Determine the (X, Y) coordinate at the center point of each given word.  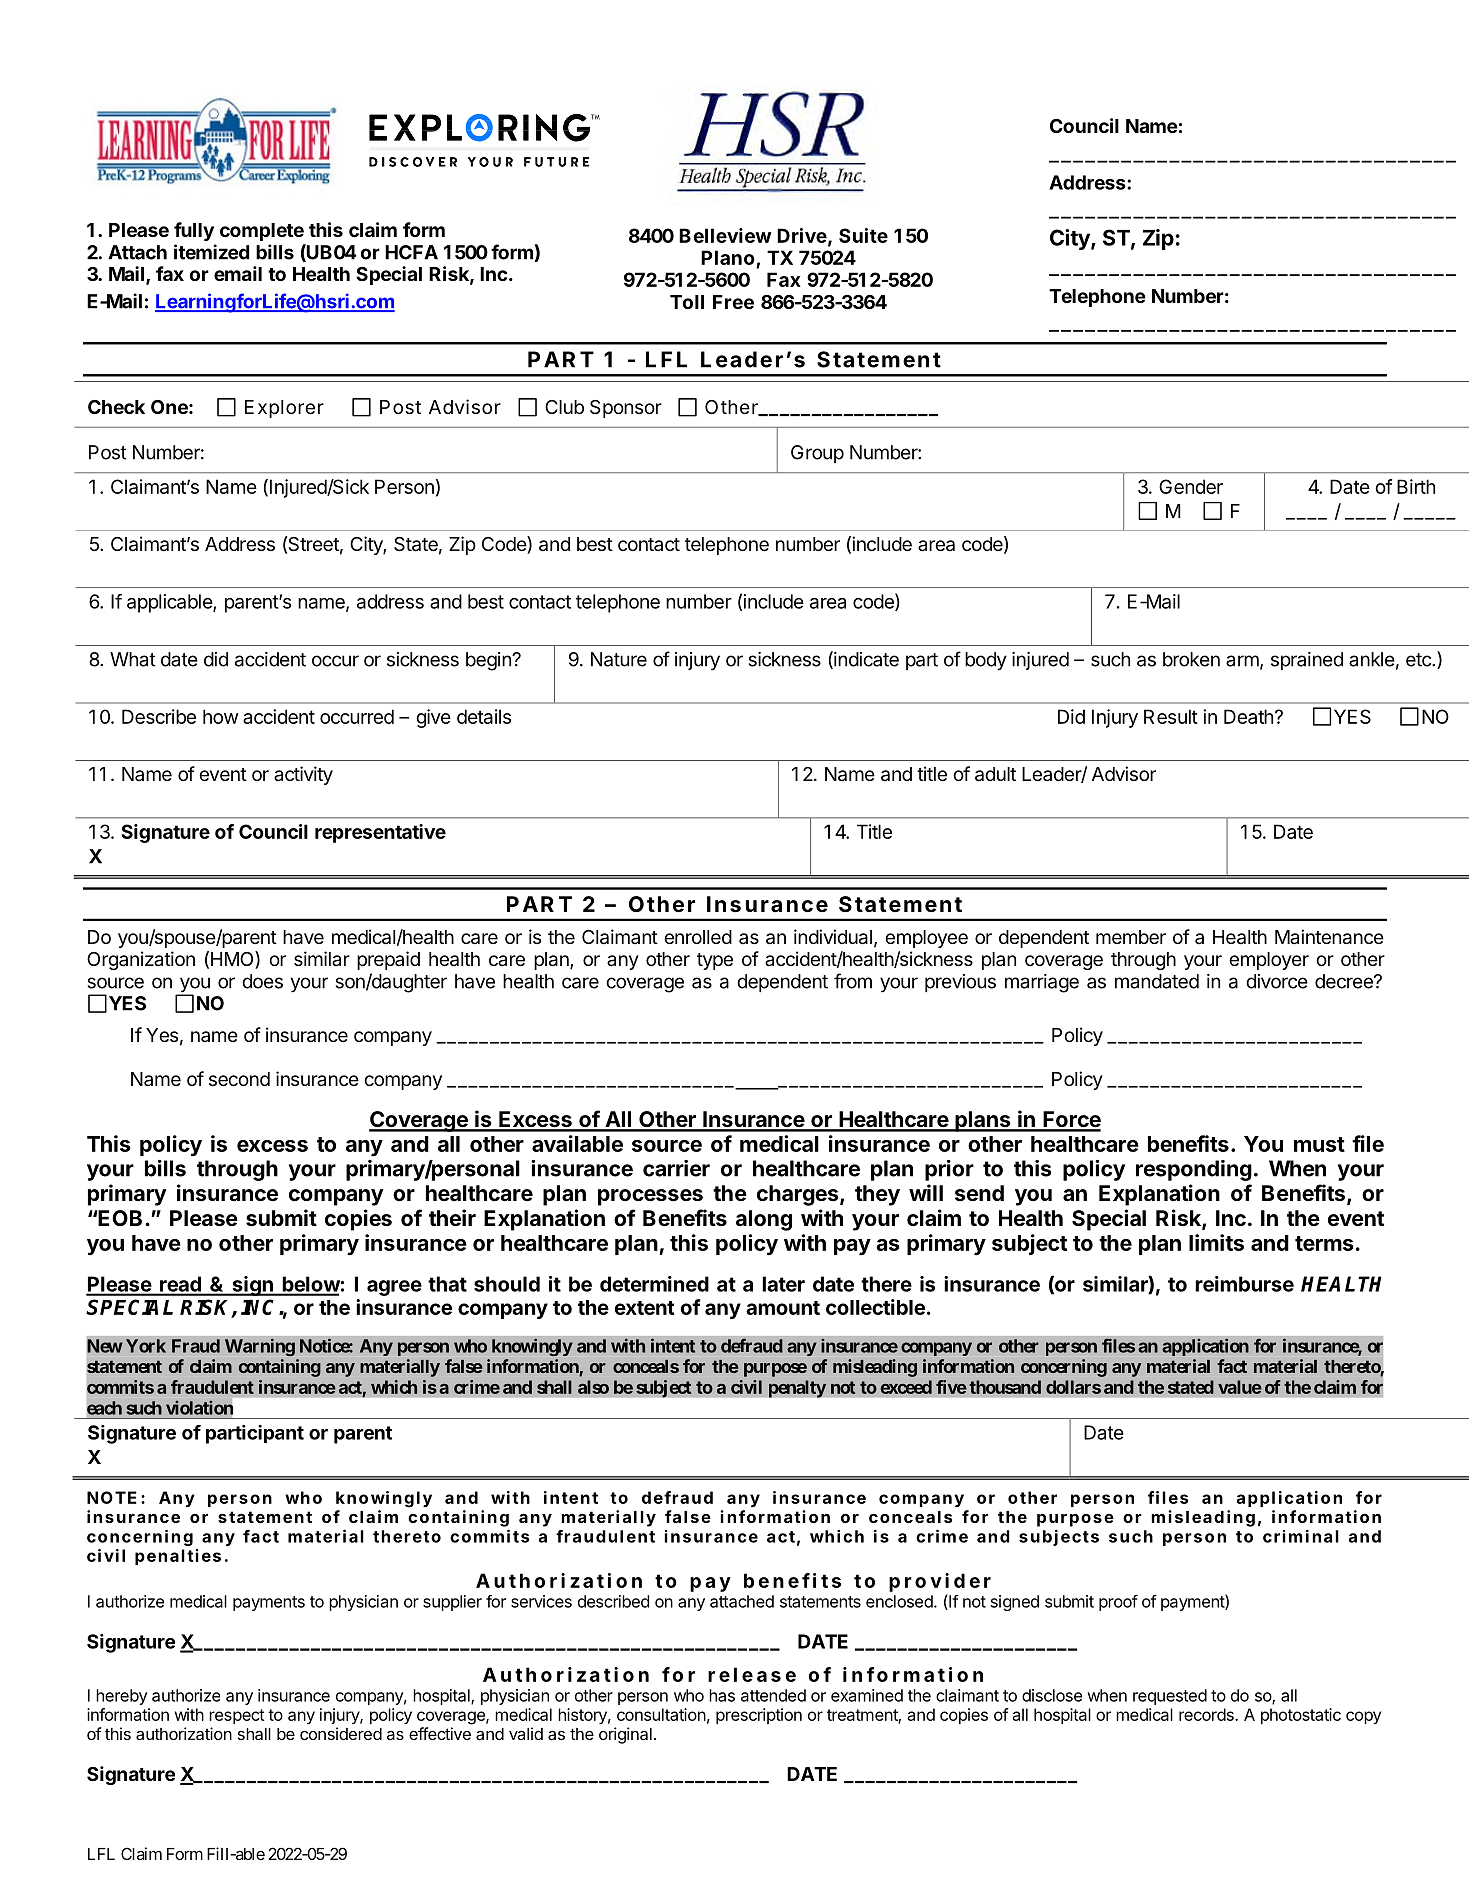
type (715, 961)
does (262, 981)
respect (237, 1716)
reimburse (1244, 1284)
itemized (212, 252)
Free (733, 302)
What (133, 659)
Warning (260, 1347)
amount (783, 1308)
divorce (1277, 981)
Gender (1191, 486)
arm (1242, 661)
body (986, 661)
